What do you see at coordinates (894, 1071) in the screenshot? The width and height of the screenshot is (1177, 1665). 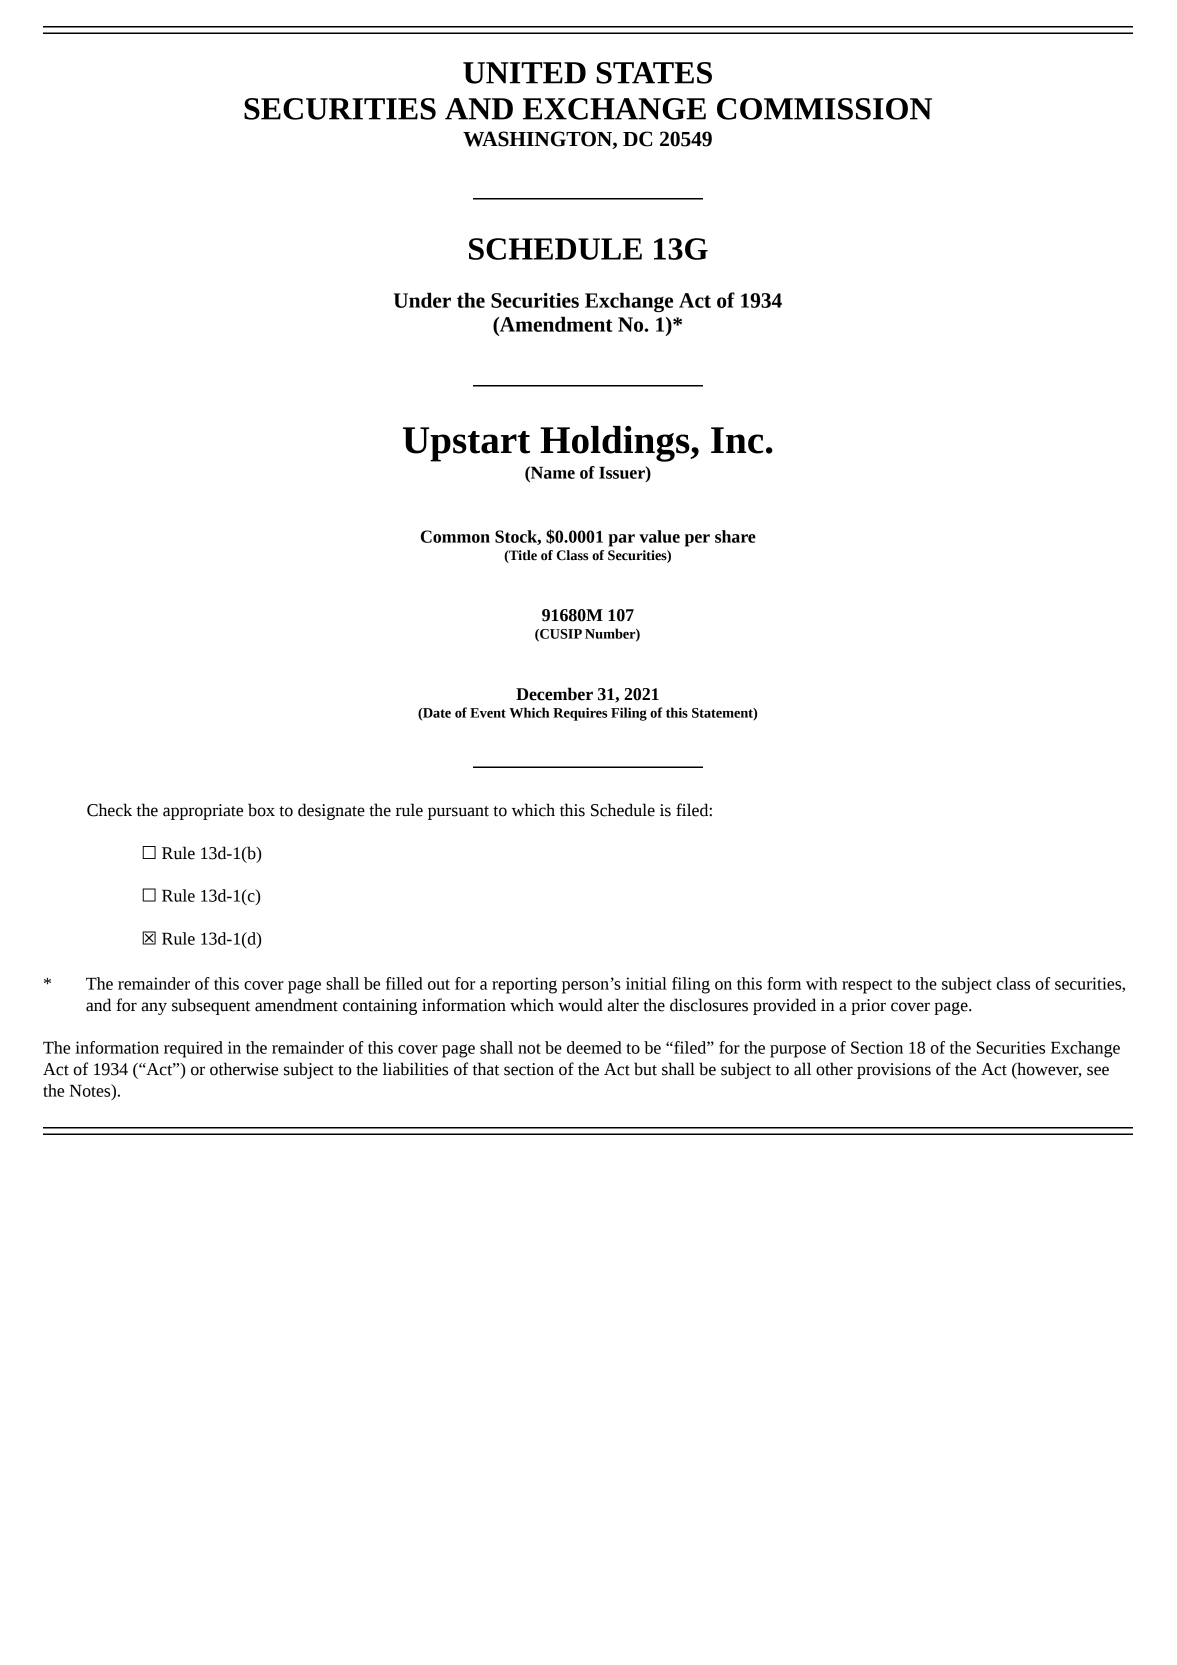 I see `provisions` at bounding box center [894, 1071].
